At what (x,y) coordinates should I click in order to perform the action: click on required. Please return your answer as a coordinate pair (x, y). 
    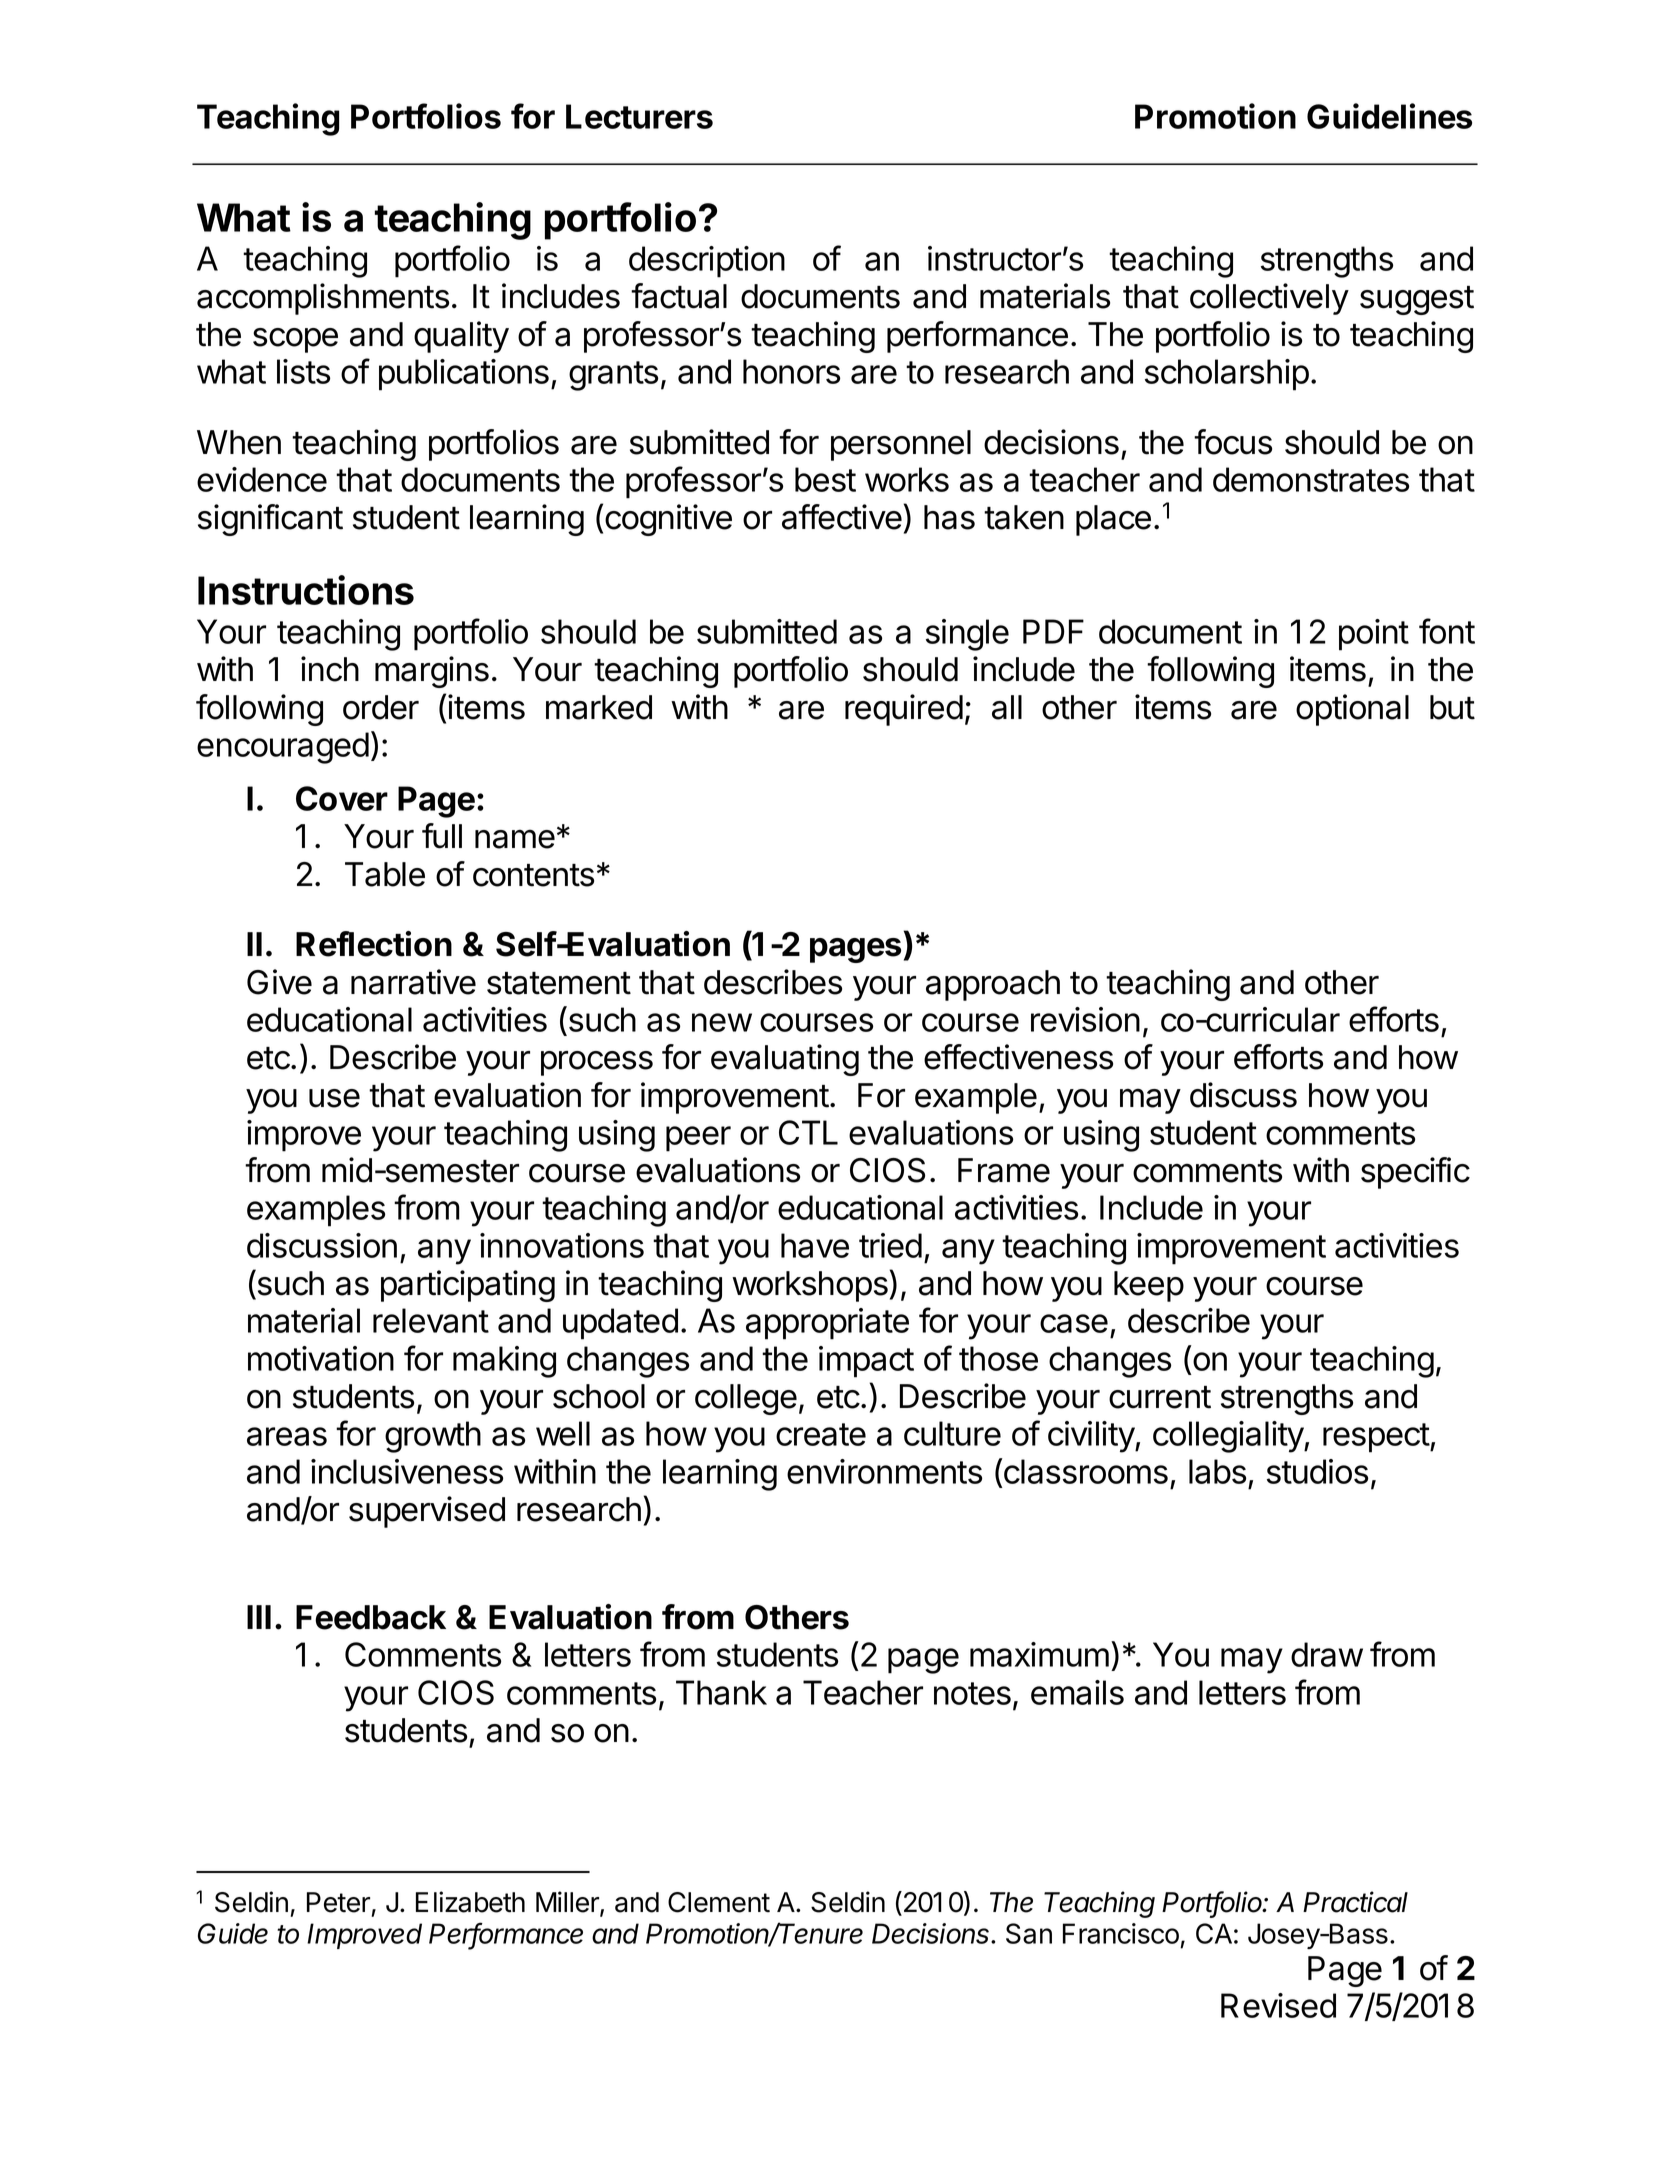
    Looking at the image, I should click on (904, 710).
